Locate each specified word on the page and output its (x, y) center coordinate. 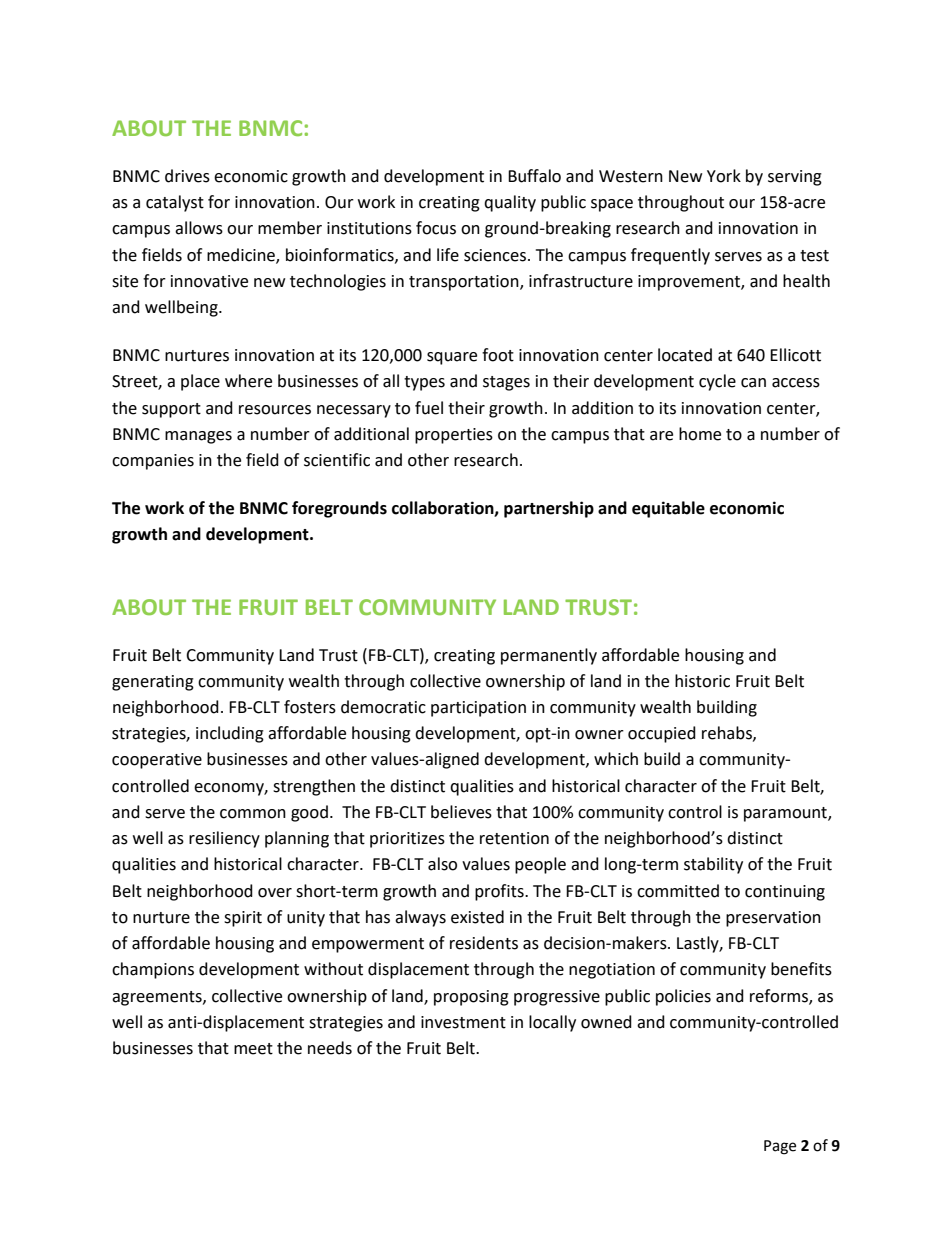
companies (153, 462)
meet (253, 1049)
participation (478, 709)
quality (510, 203)
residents (484, 943)
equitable (668, 509)
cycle (717, 382)
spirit (243, 919)
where (248, 381)
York (724, 176)
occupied (662, 734)
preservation (773, 919)
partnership (549, 509)
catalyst (175, 203)
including (230, 734)
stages (506, 383)
